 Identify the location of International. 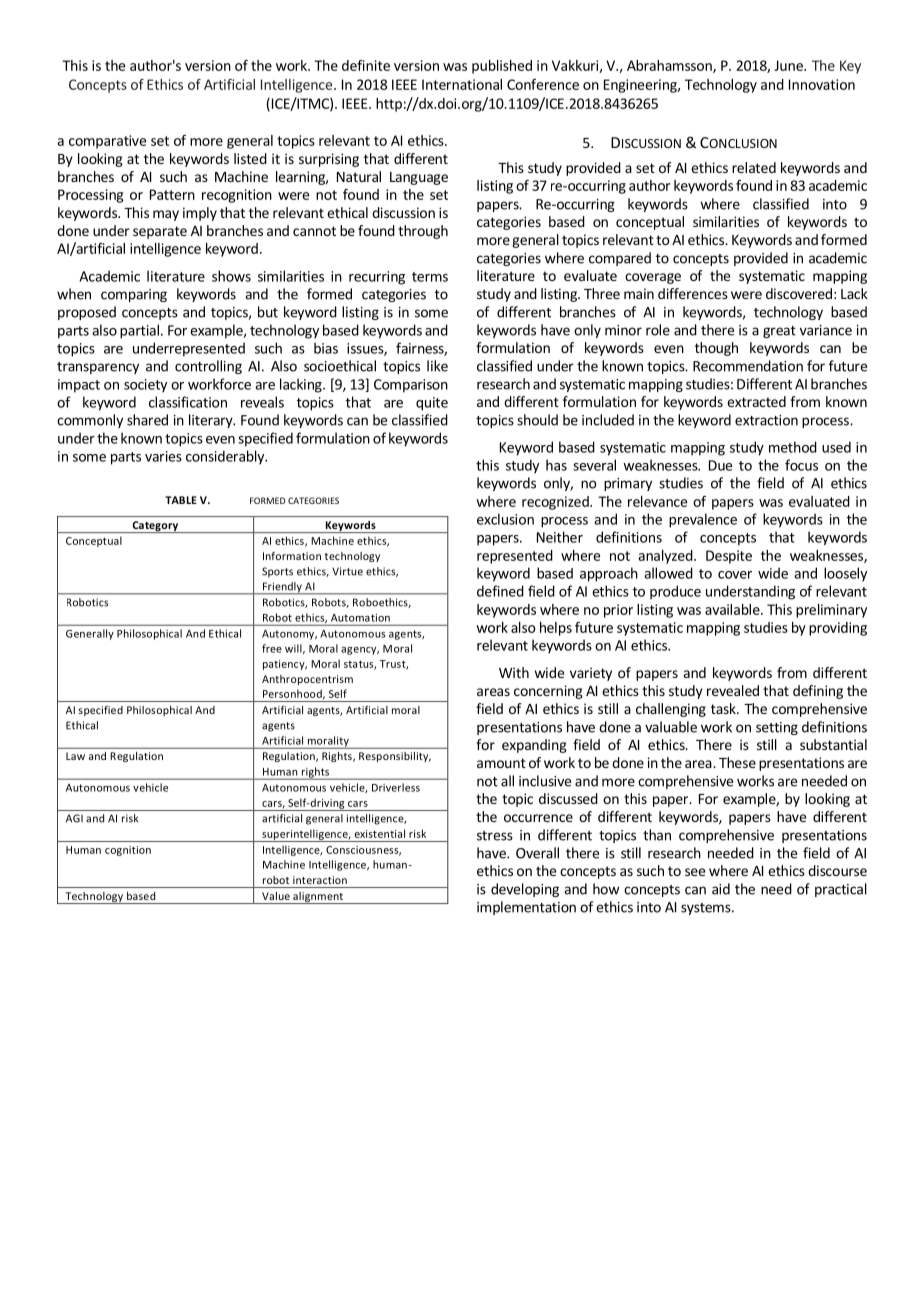
(462, 84).
